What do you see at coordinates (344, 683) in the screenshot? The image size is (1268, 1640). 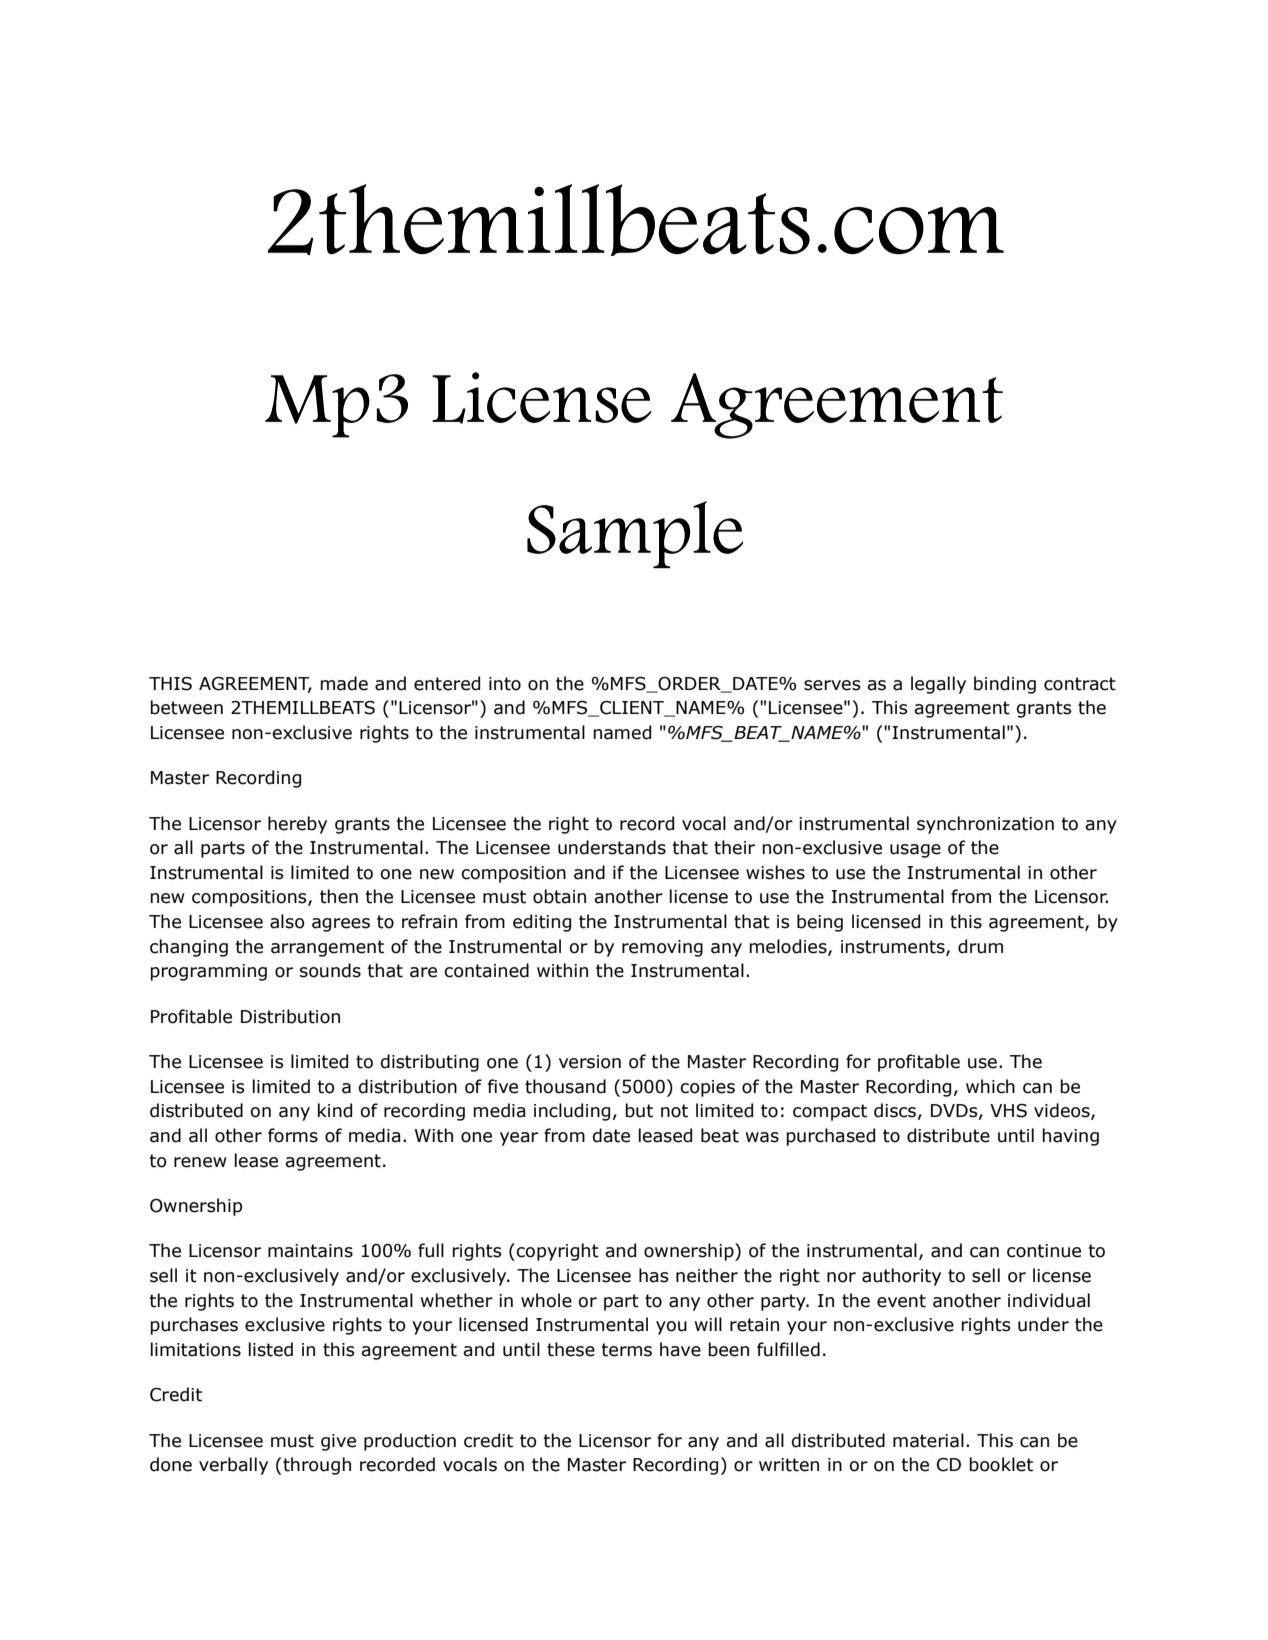 I see `made` at bounding box center [344, 683].
